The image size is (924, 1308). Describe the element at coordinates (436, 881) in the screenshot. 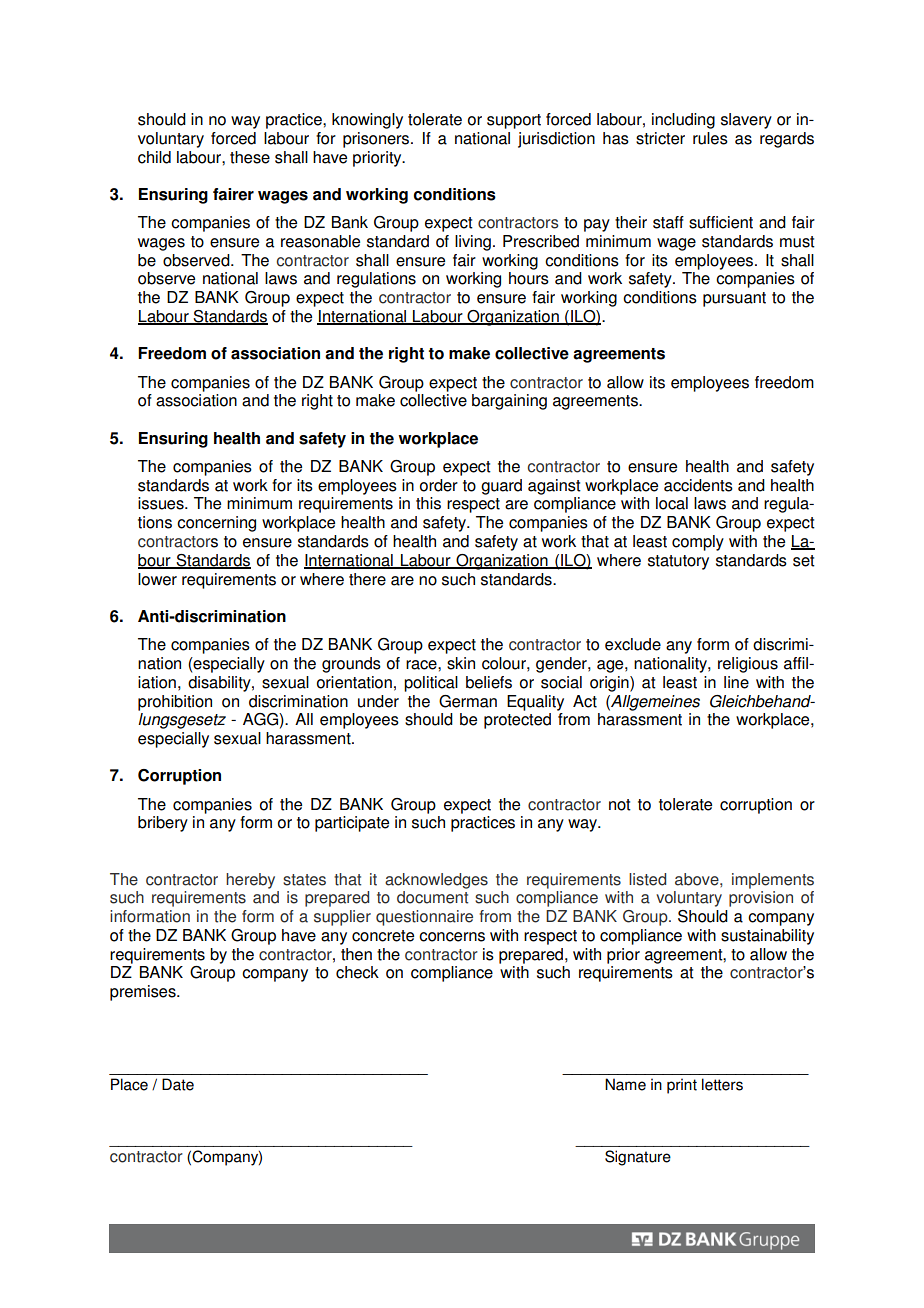

I see `acknowledges` at that location.
